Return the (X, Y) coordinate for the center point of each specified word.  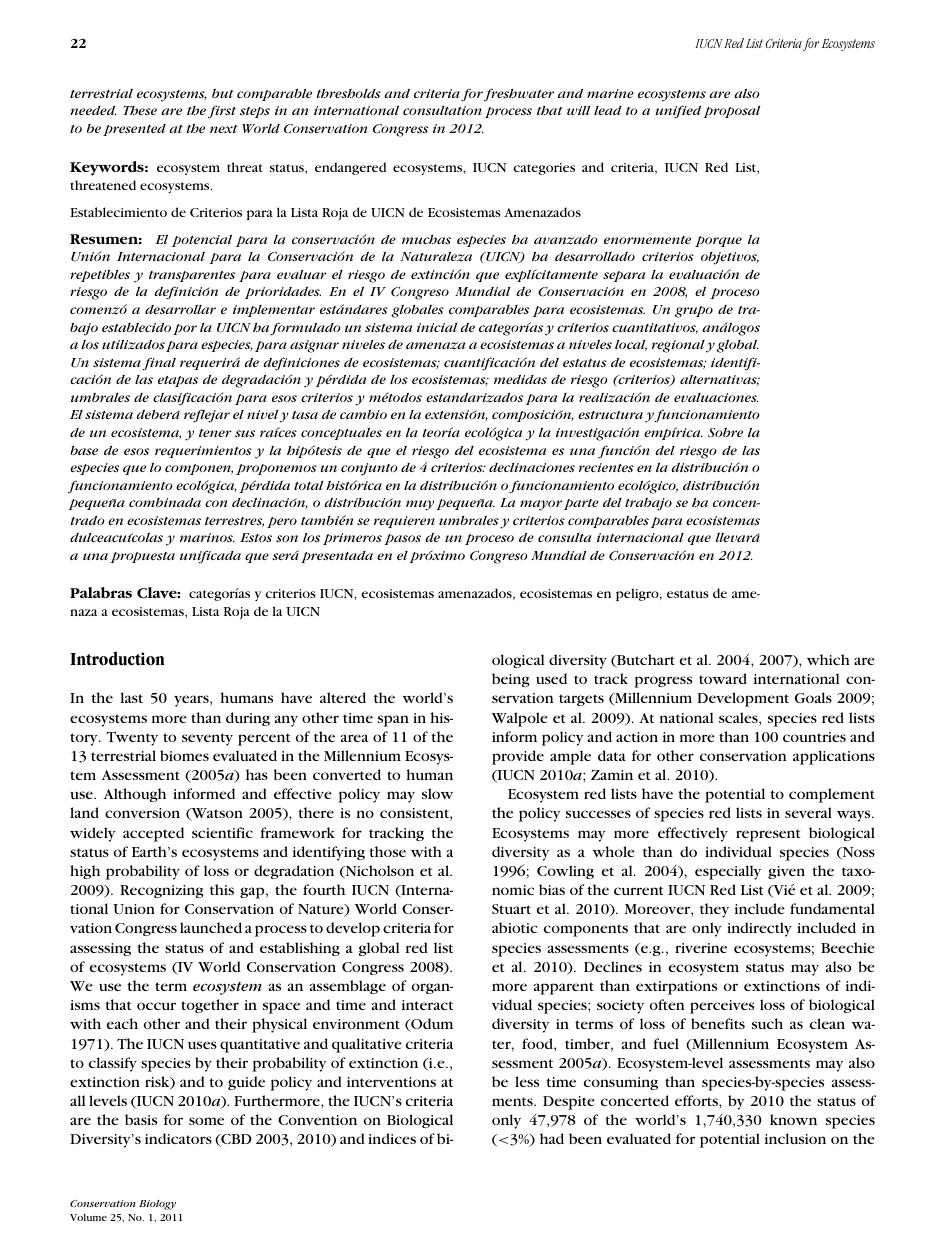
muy (421, 505)
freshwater (518, 95)
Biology (157, 1205)
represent (768, 835)
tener (215, 433)
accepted (153, 834)
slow (437, 793)
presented (134, 130)
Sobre (725, 432)
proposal (731, 112)
